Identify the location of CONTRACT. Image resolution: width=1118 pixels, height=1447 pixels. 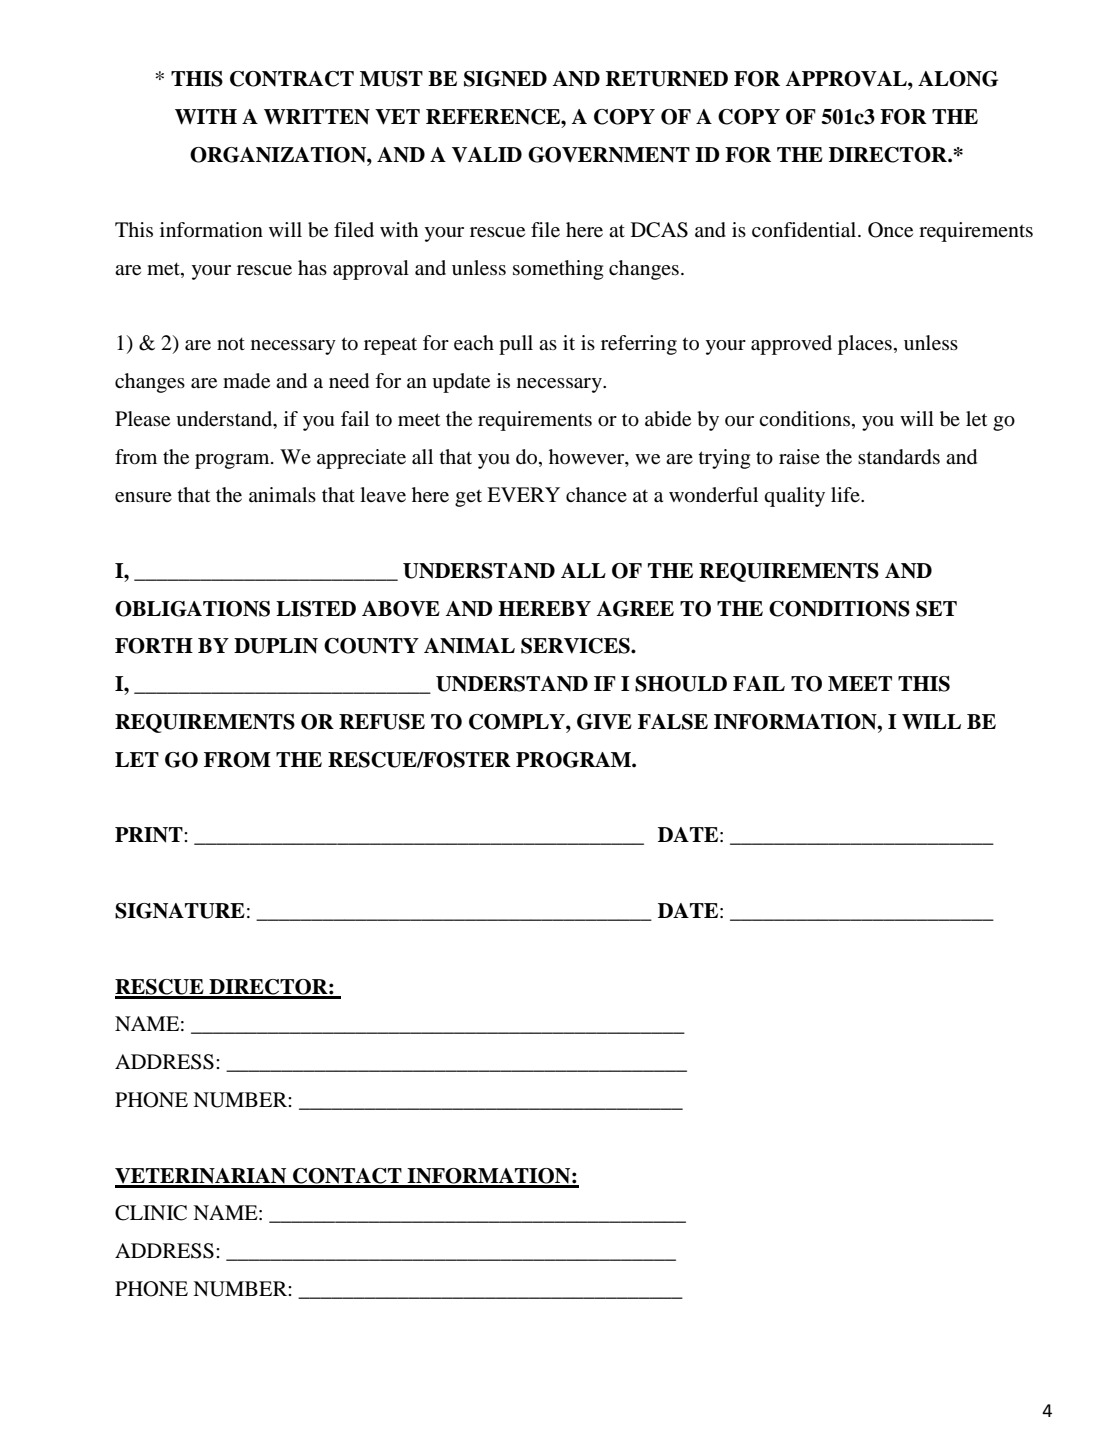
(292, 79).
